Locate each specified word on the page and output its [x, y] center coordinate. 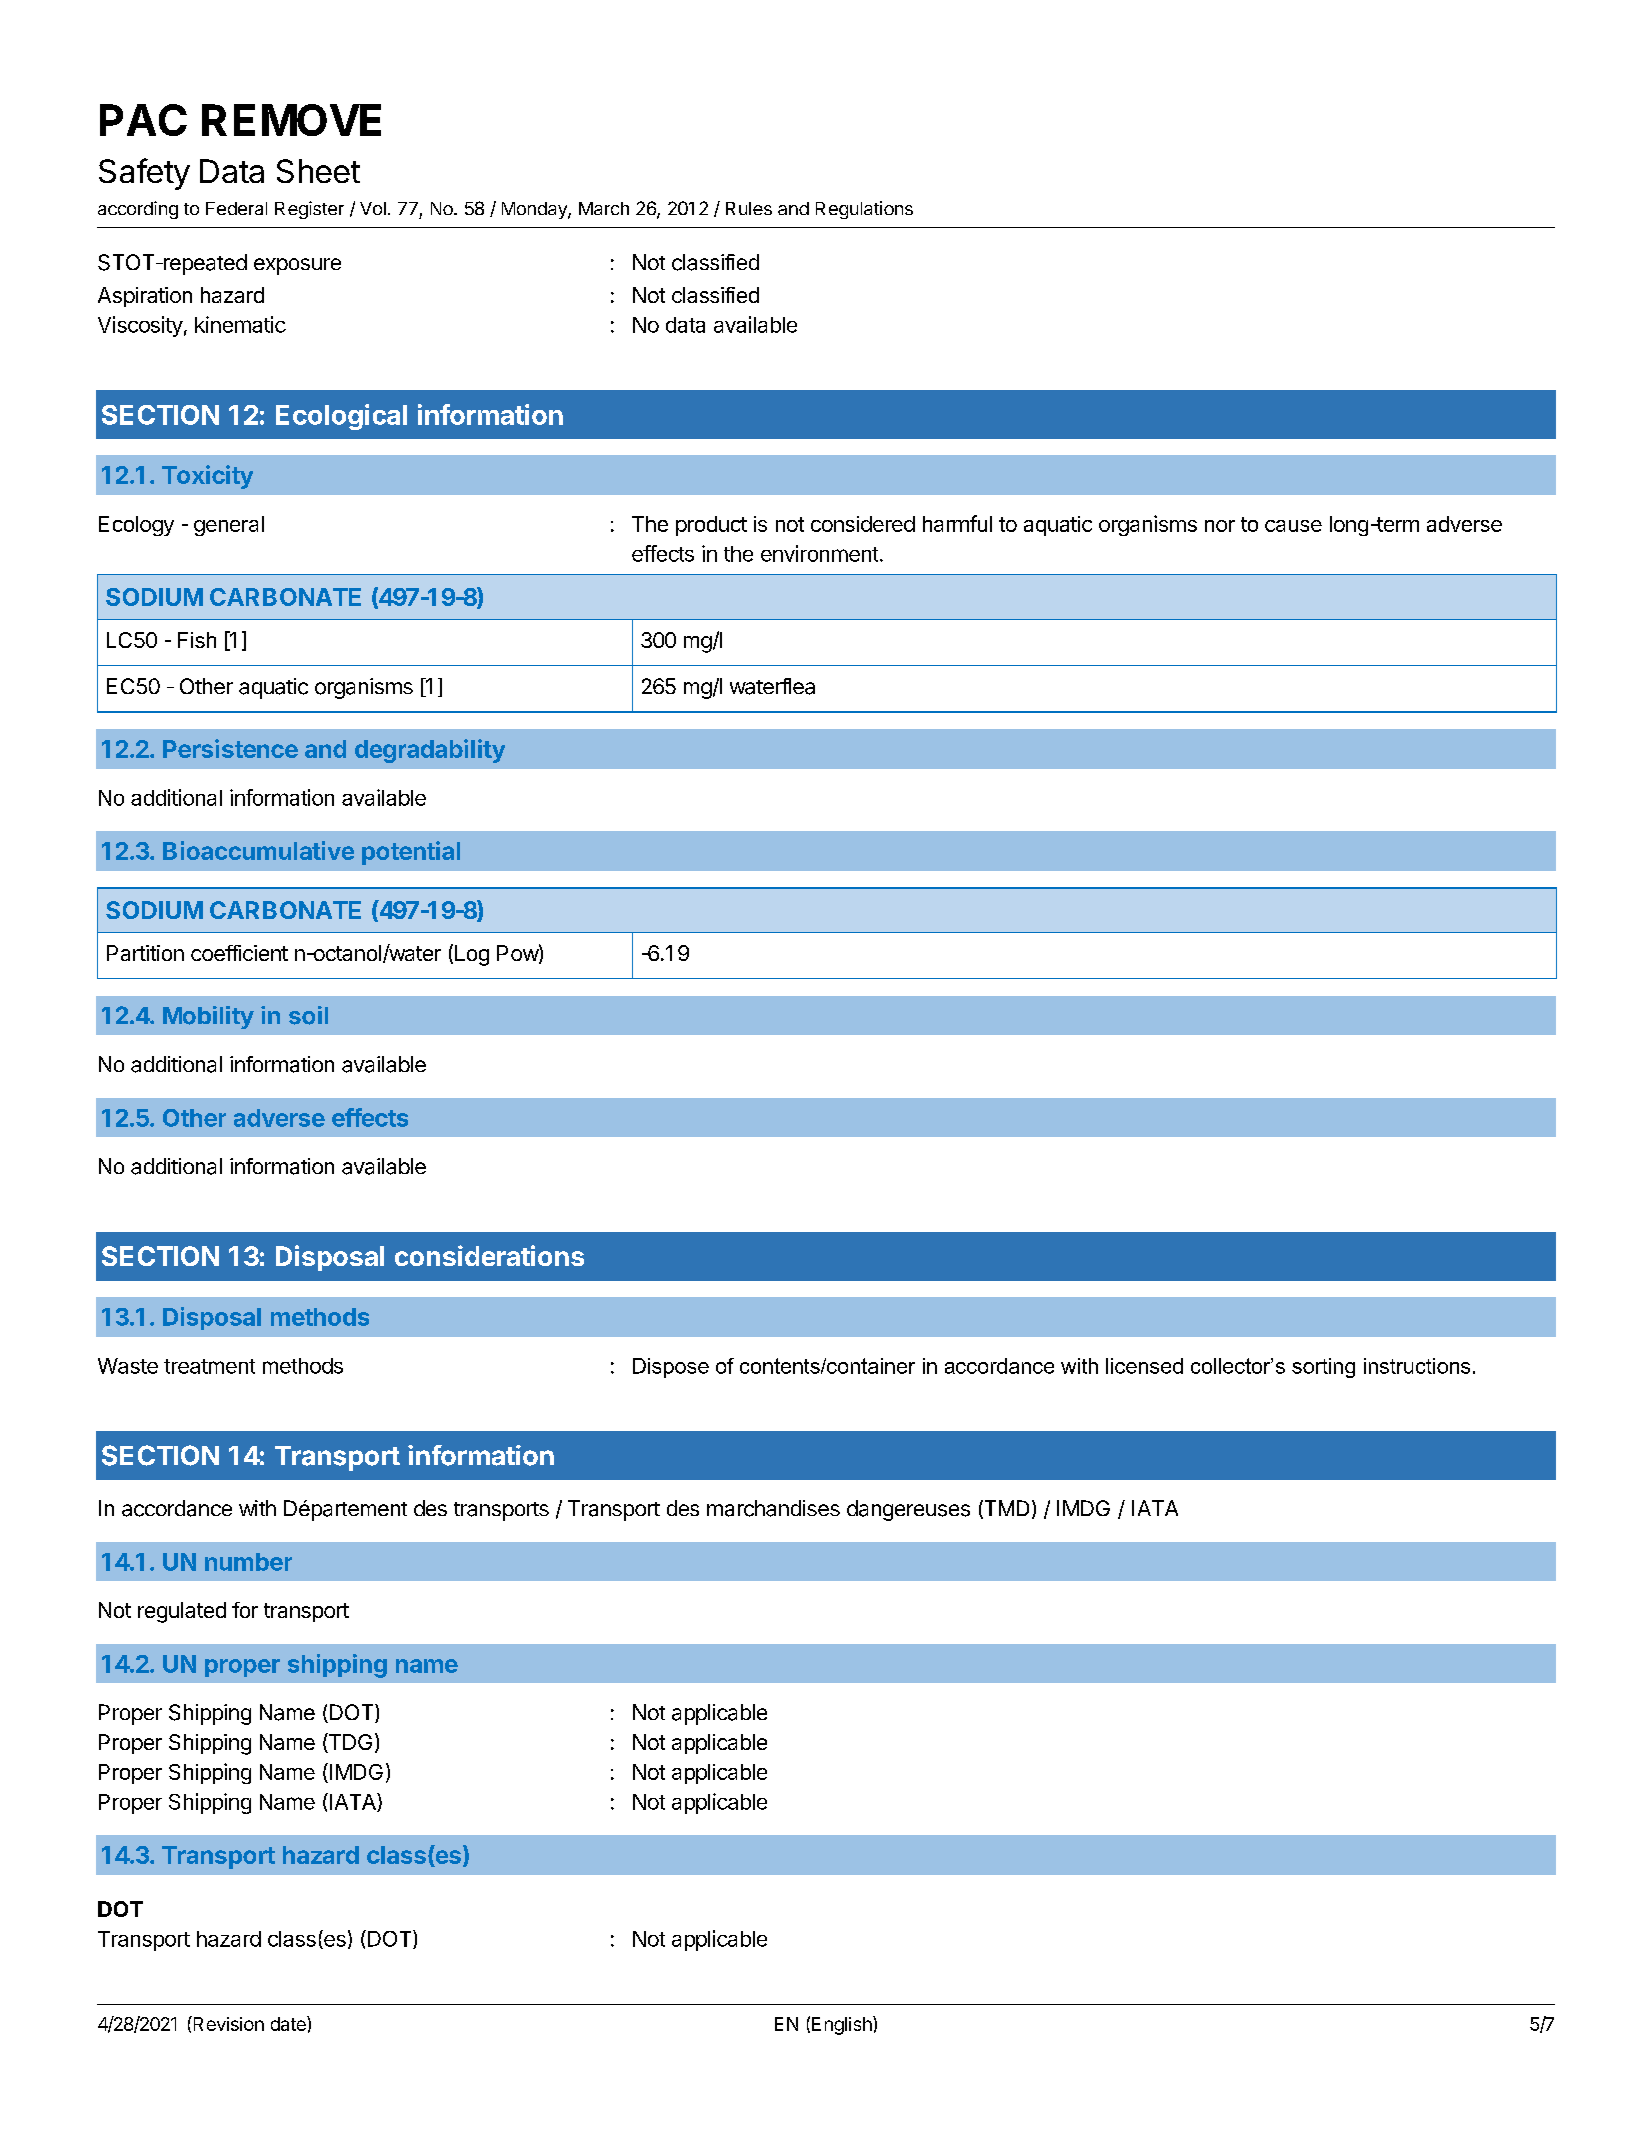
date [289, 2023]
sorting [1323, 1368]
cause [1293, 526]
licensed [1144, 1366]
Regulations [864, 210]
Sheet [318, 171]
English [843, 2025]
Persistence [230, 748]
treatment [209, 1366]
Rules [749, 208]
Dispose [671, 1368]
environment [819, 553]
